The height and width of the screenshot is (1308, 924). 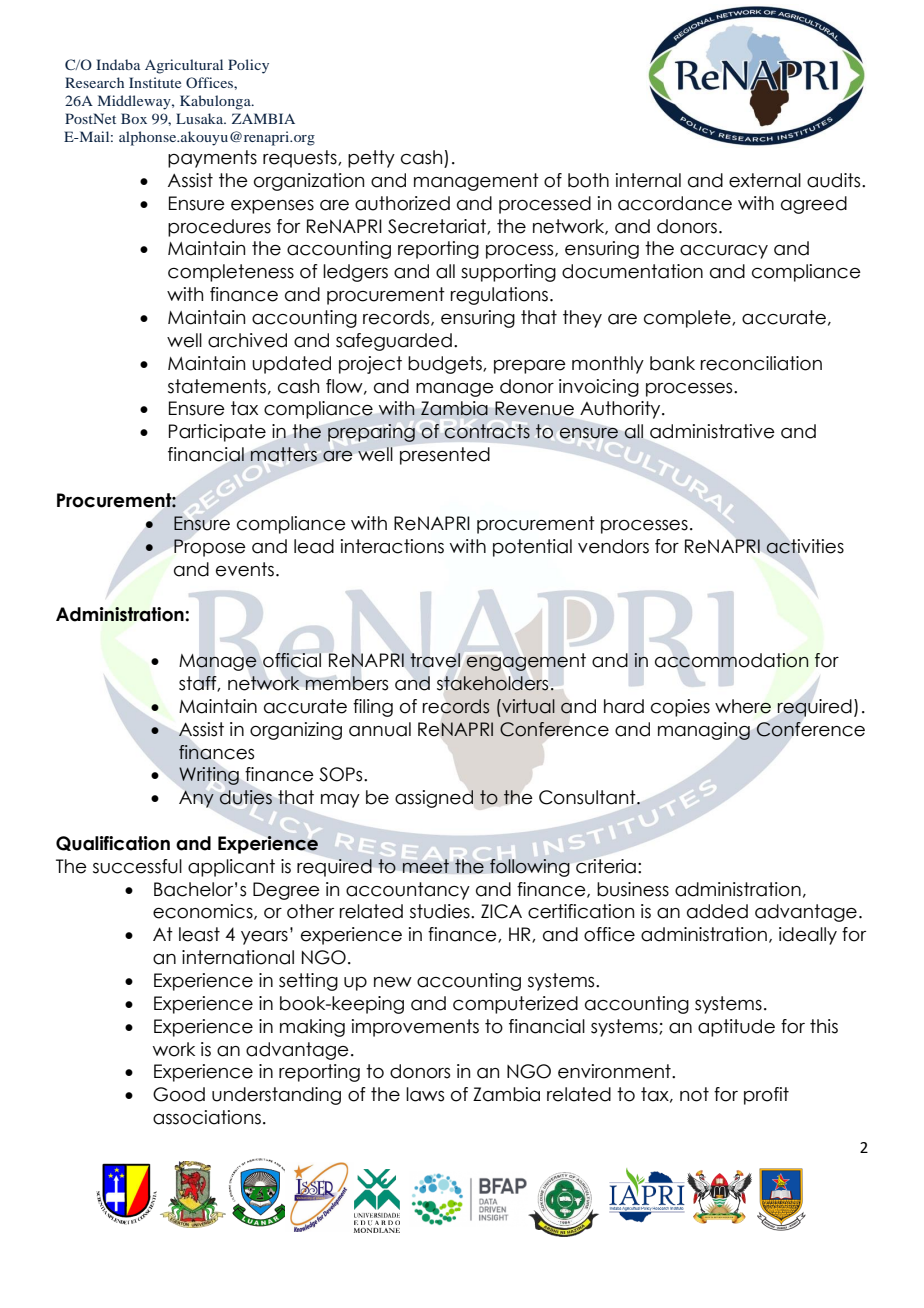 What do you see at coordinates (179, 1094) in the screenshot?
I see `Good` at bounding box center [179, 1094].
